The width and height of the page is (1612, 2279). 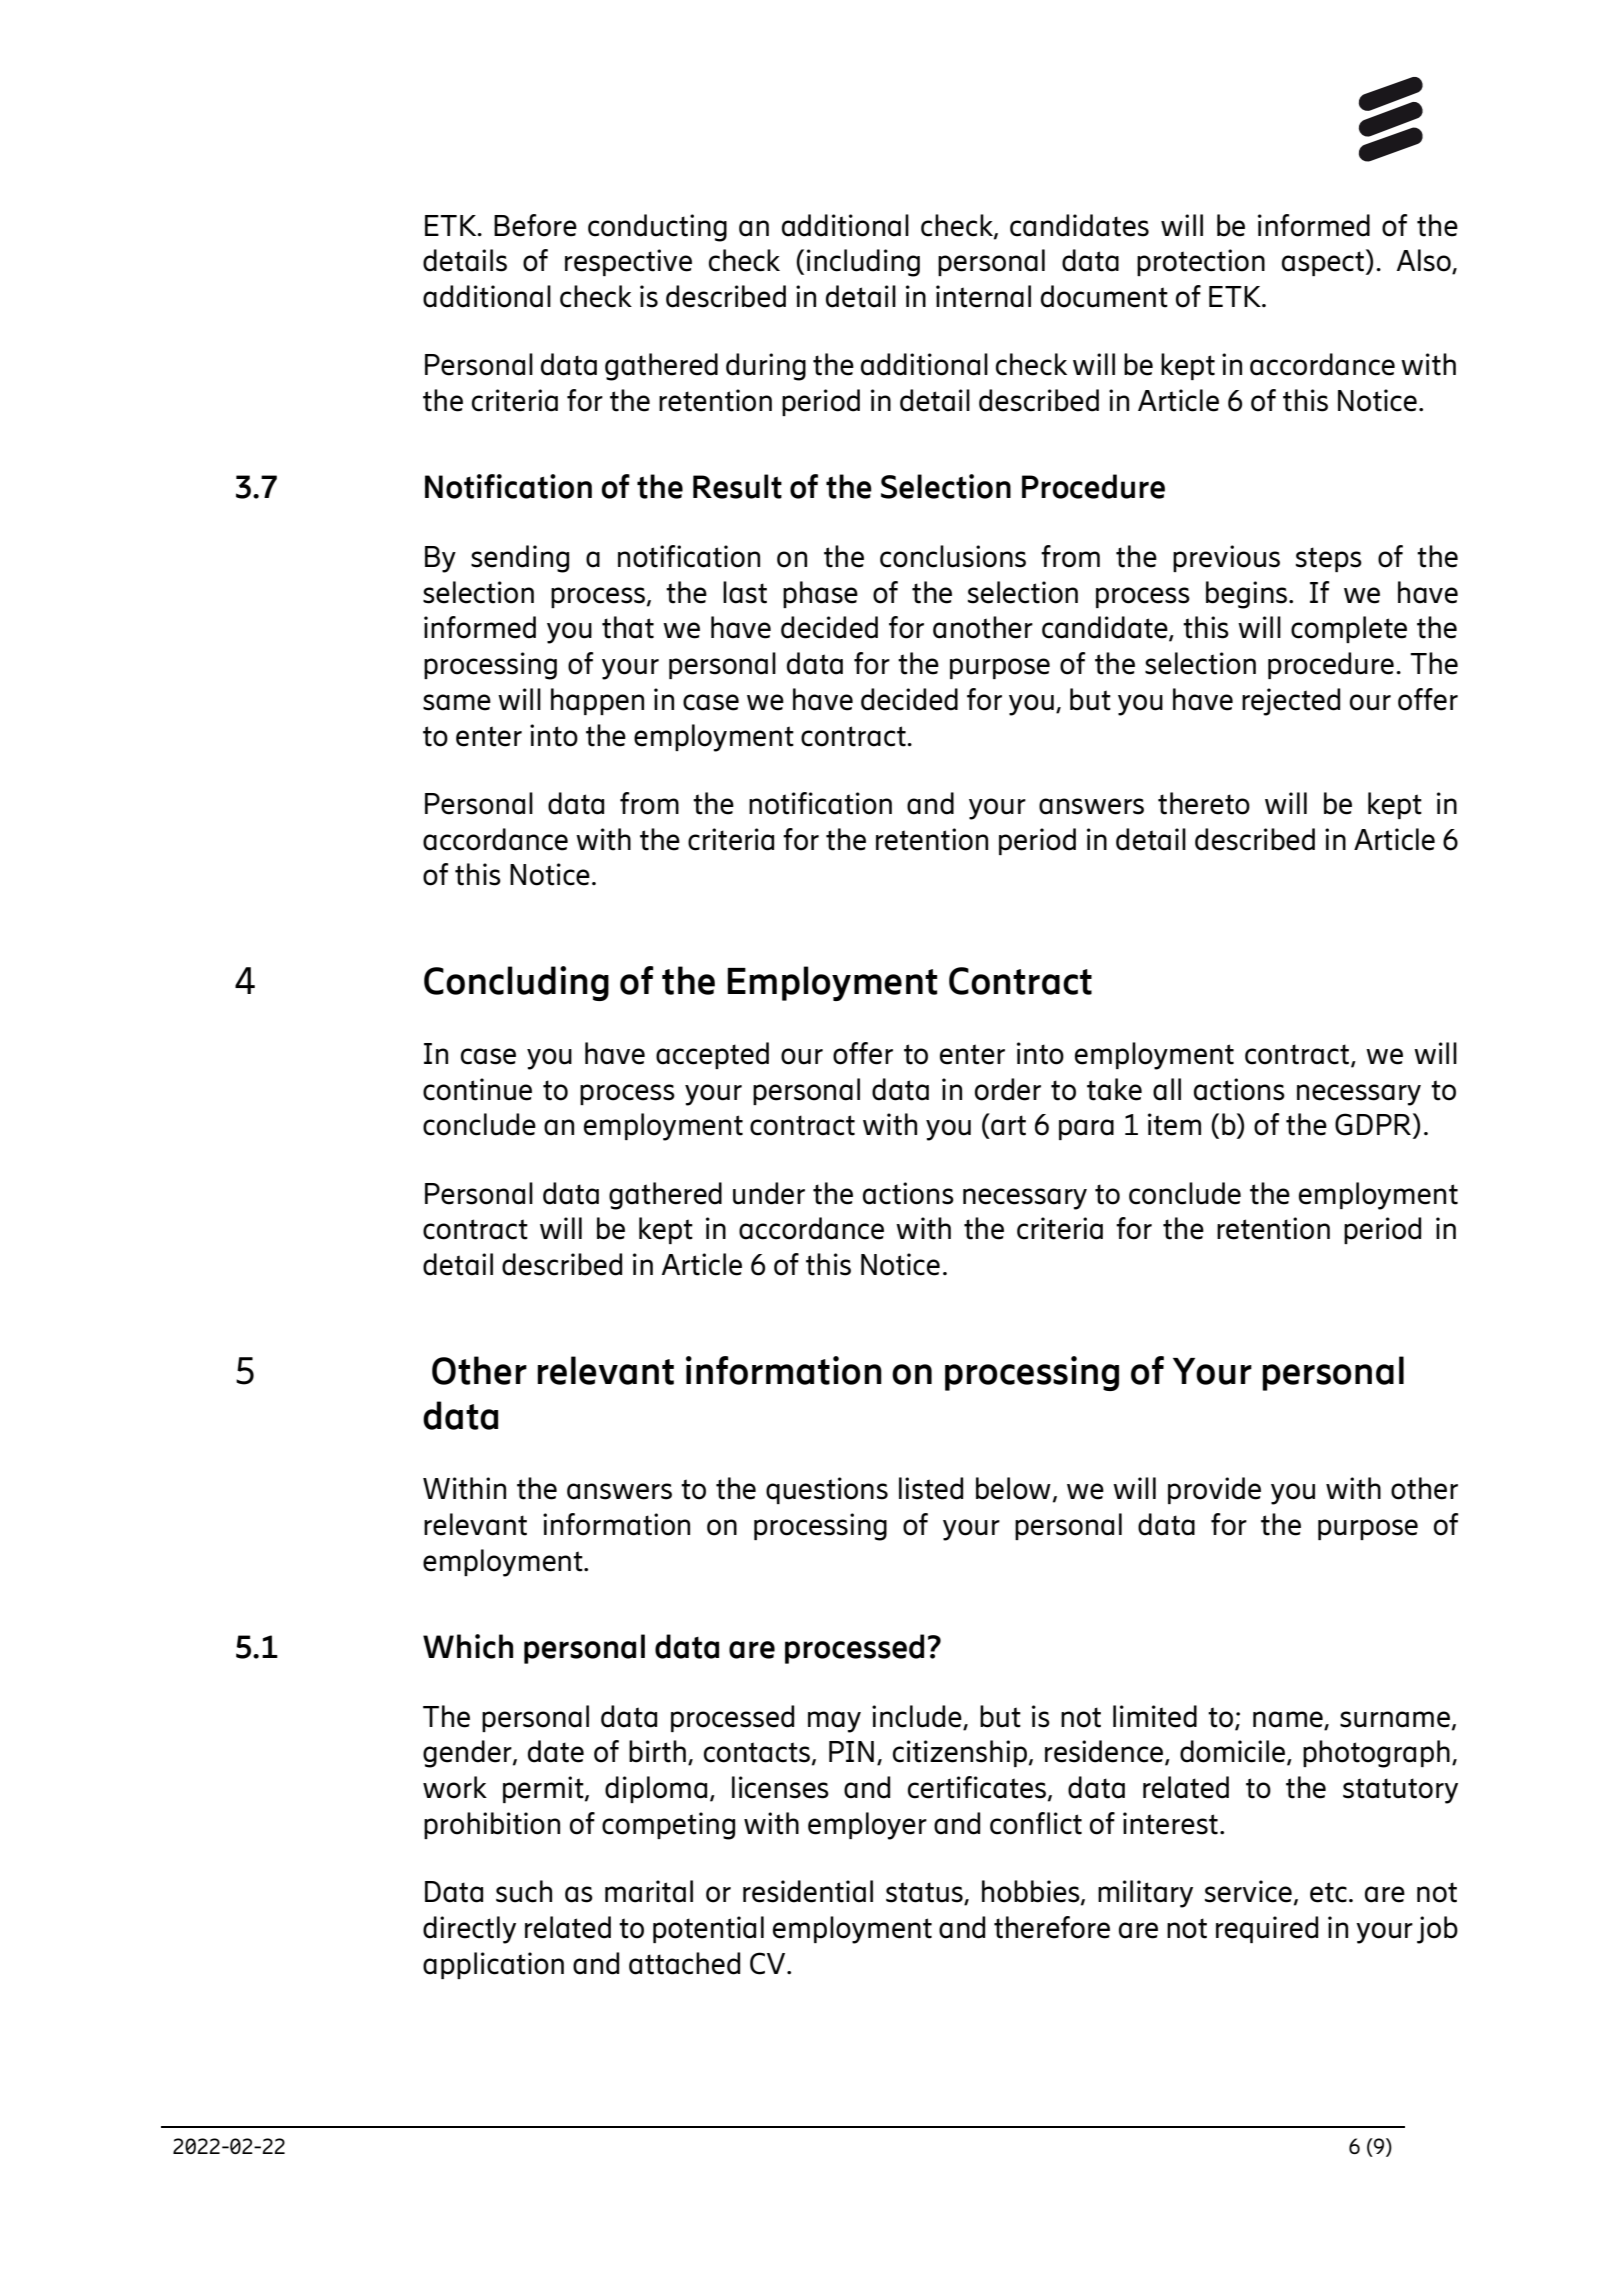 I want to click on rejected, so click(x=1291, y=702).
